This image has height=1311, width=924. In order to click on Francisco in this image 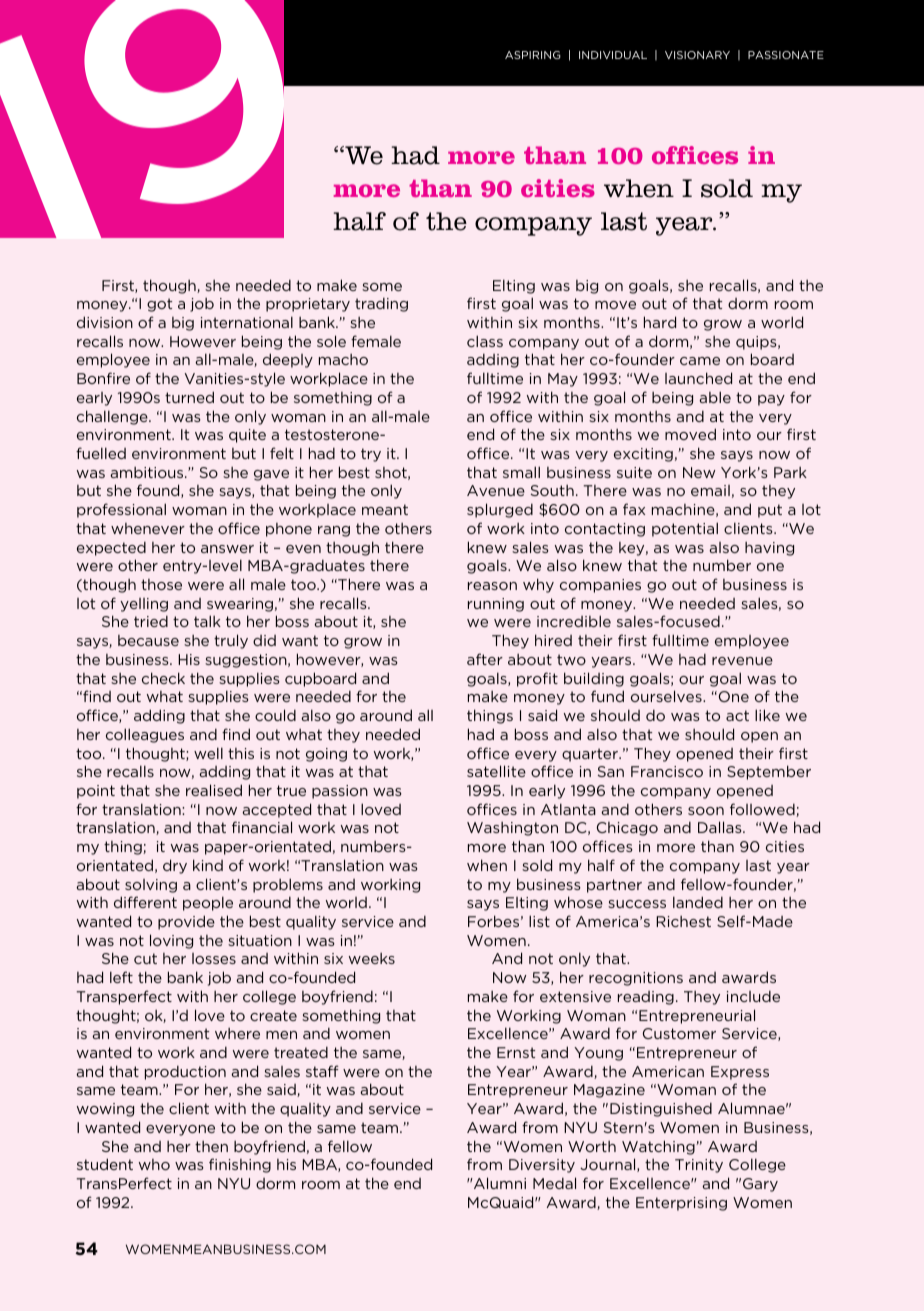, I will do `click(667, 771)`.
